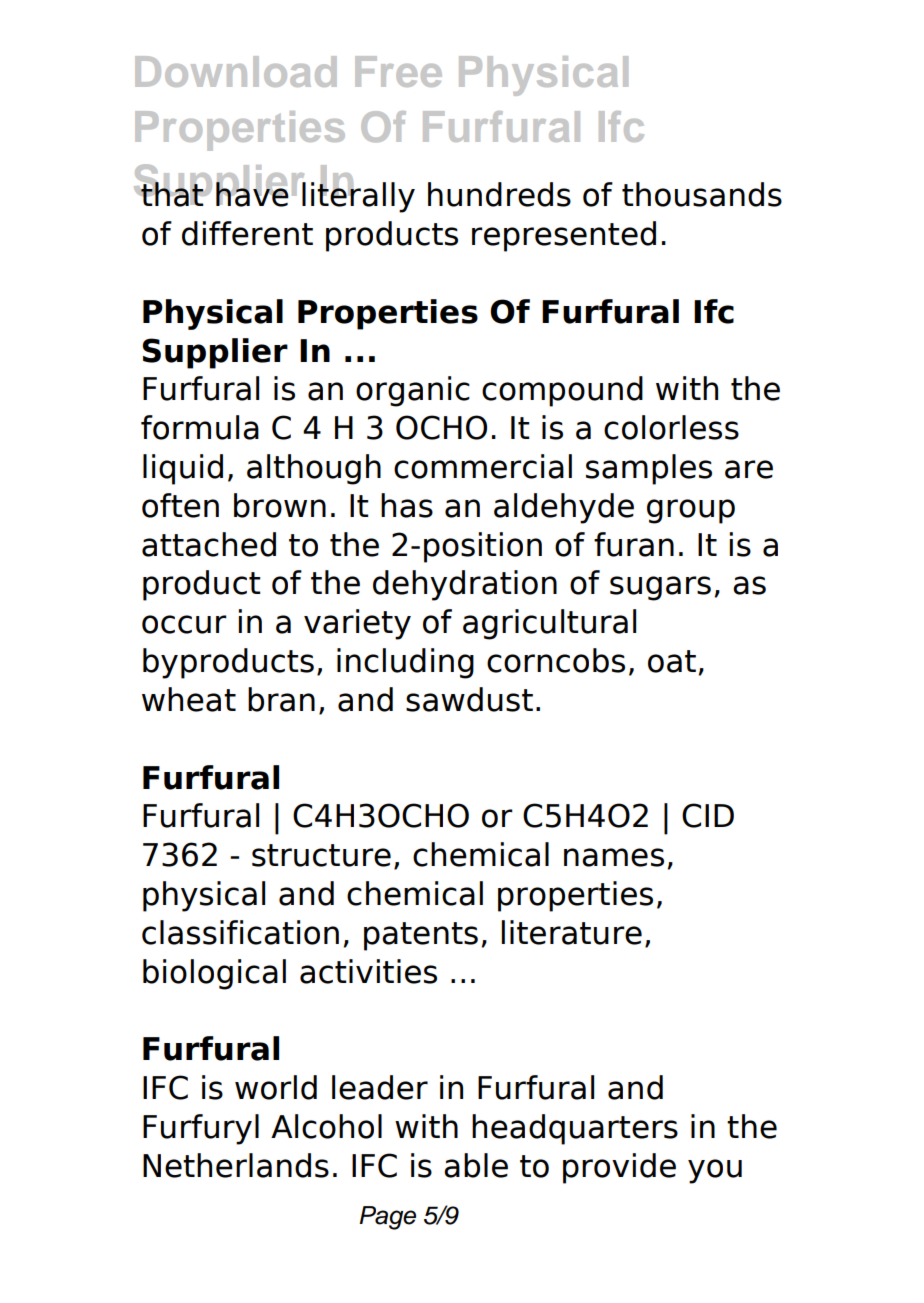 The width and height of the image is (924, 1303). Describe the element at coordinates (708, 815) in the image. I see `CID` at that location.
